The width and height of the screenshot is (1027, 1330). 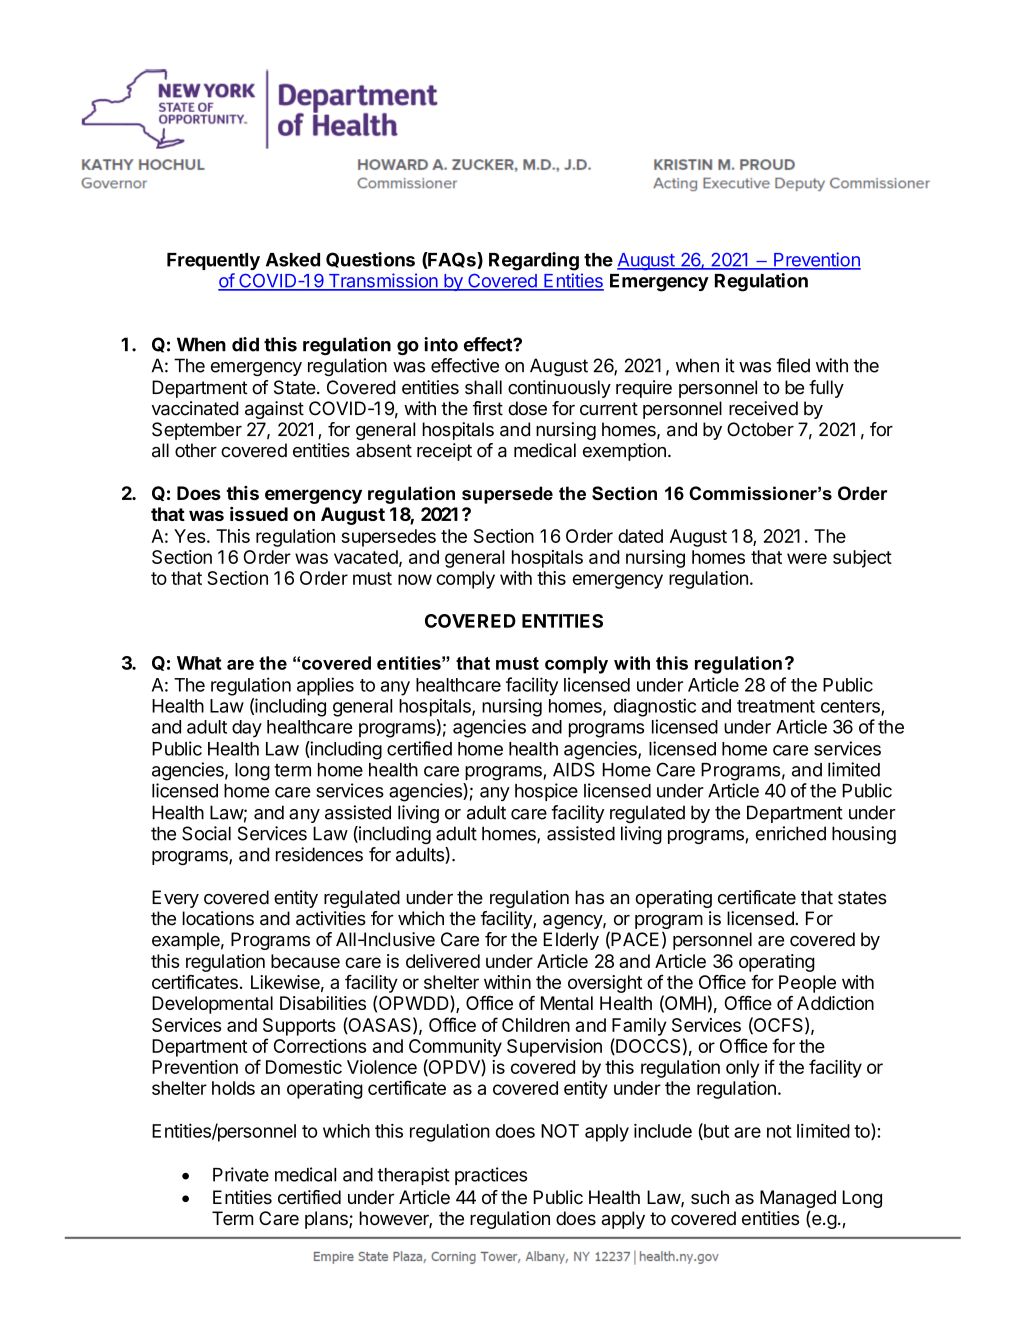 I want to click on Asked, so click(x=293, y=260).
